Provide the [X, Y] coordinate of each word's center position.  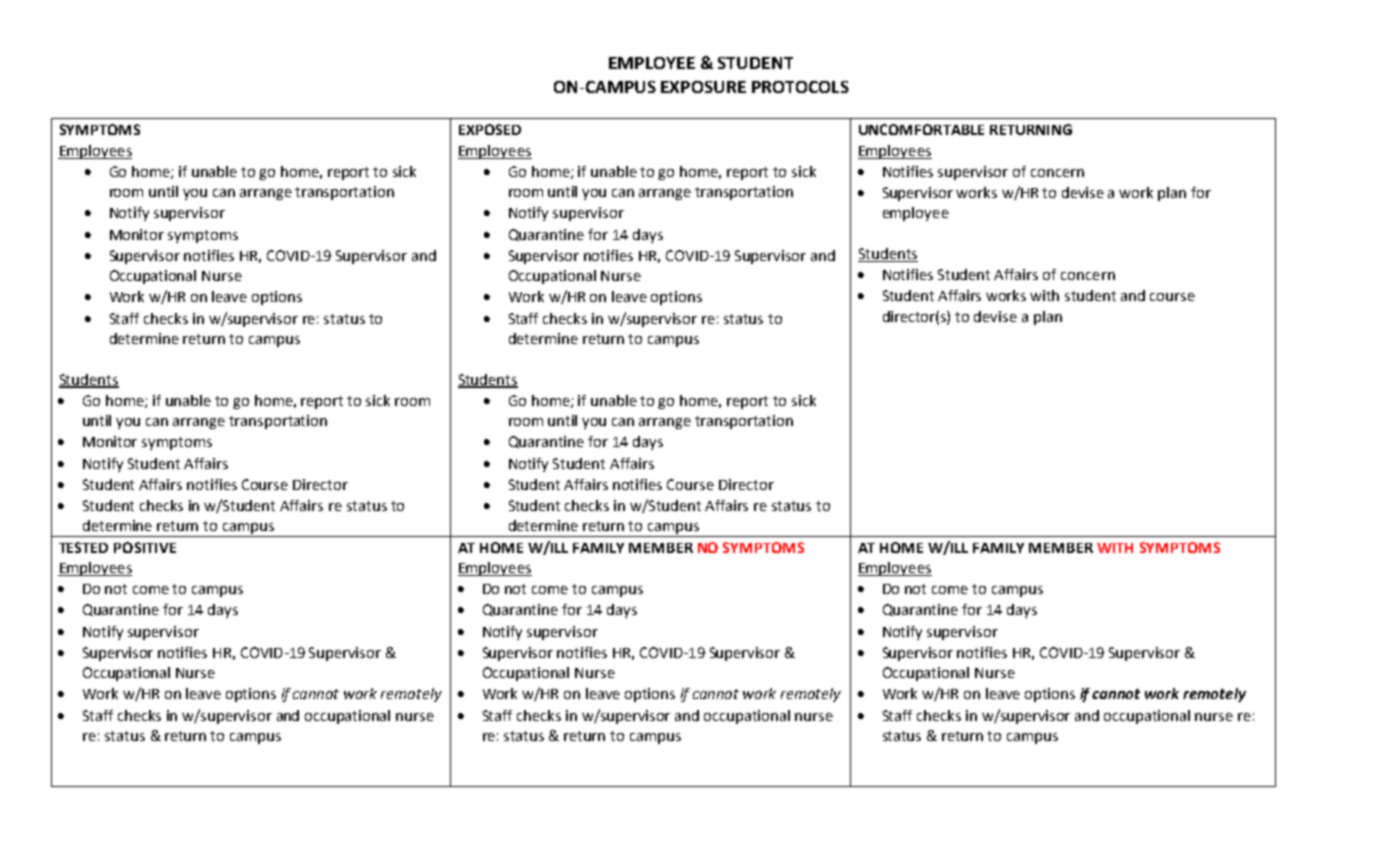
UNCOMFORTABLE [921, 129]
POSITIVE [145, 547]
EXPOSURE [703, 87]
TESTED [83, 547]
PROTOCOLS [800, 87]
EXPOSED [490, 129]
